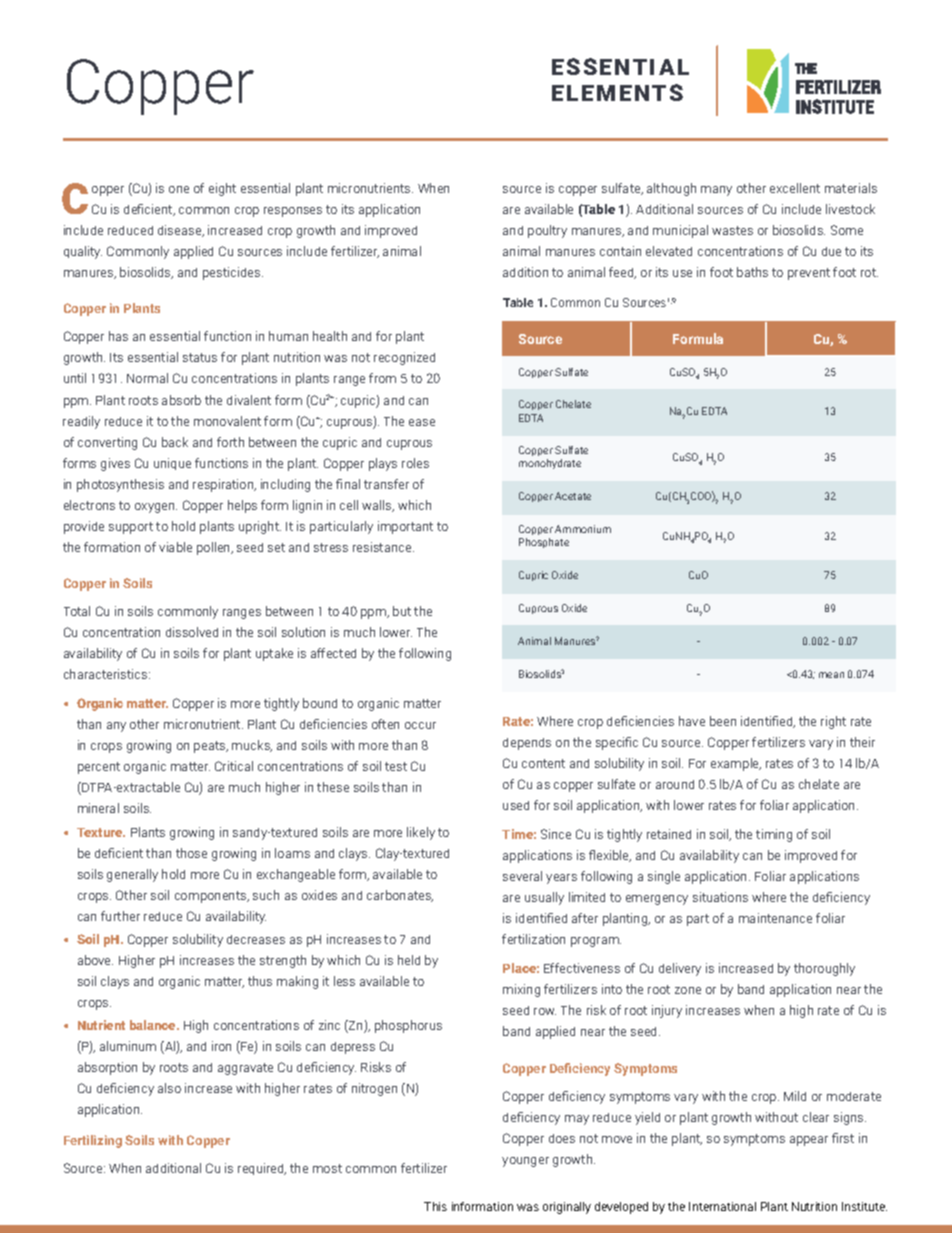  I want to click on wastes, so click(732, 230).
